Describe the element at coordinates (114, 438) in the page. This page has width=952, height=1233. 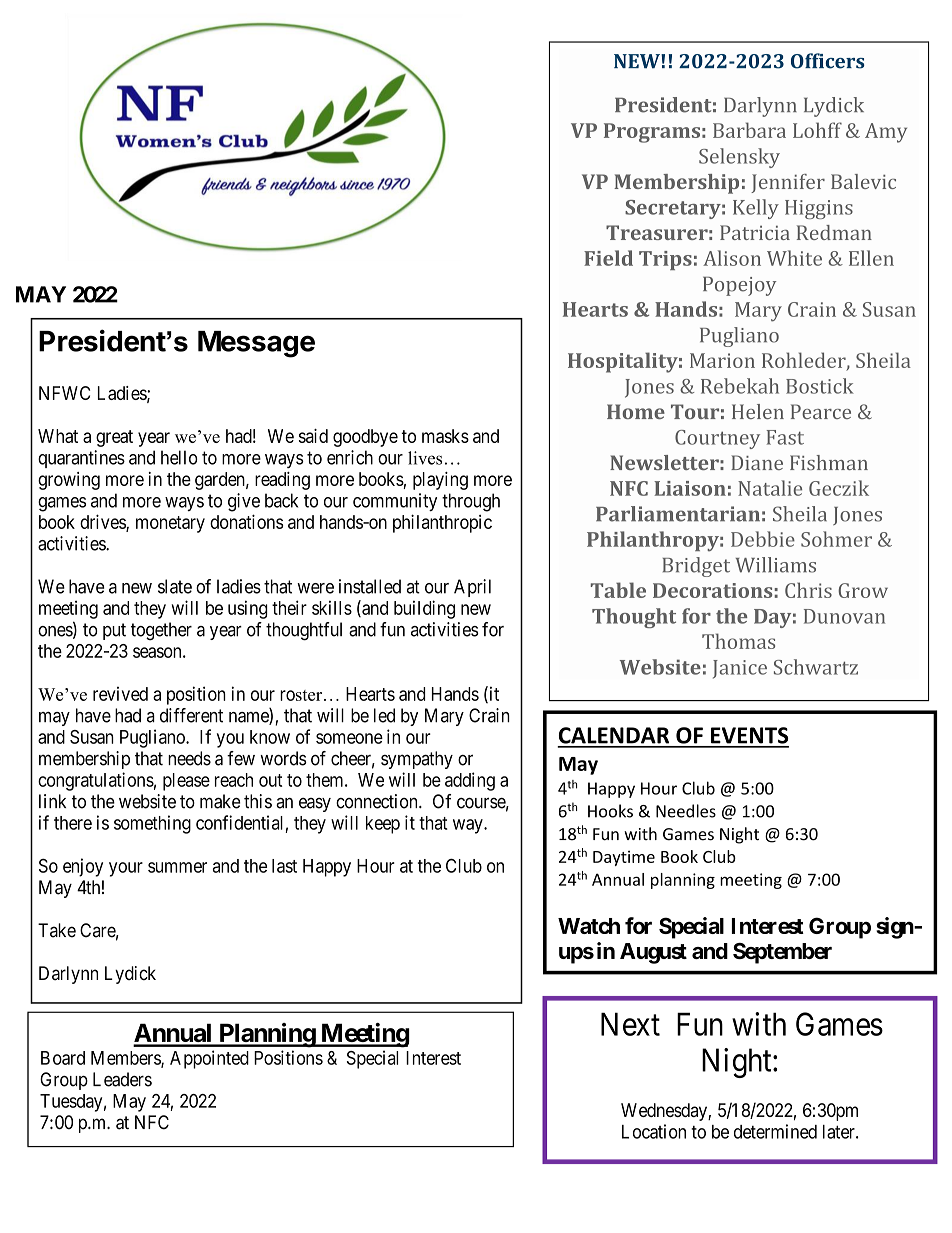
I see `great` at that location.
